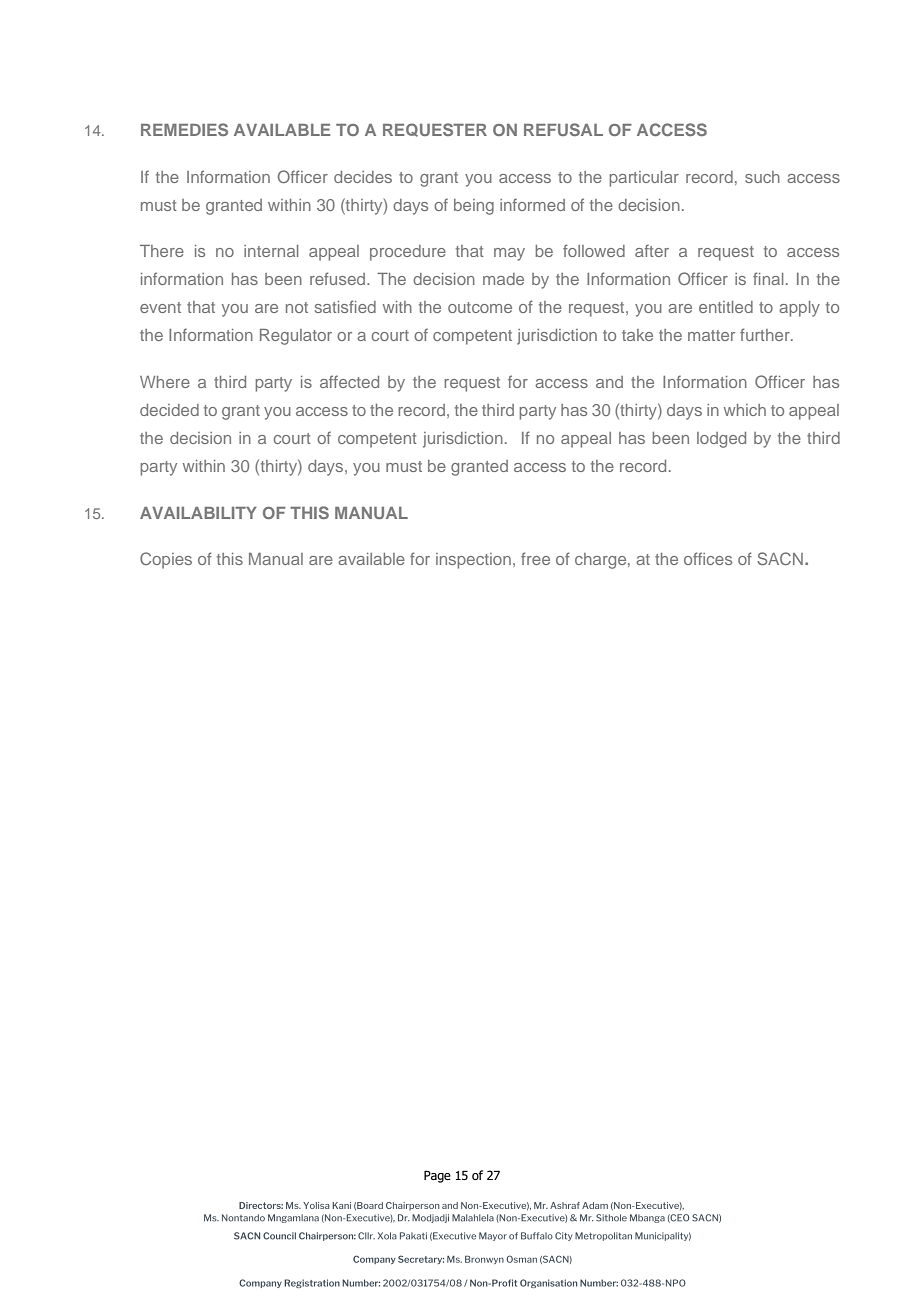 The image size is (924, 1308). I want to click on Page, so click(437, 1176).
